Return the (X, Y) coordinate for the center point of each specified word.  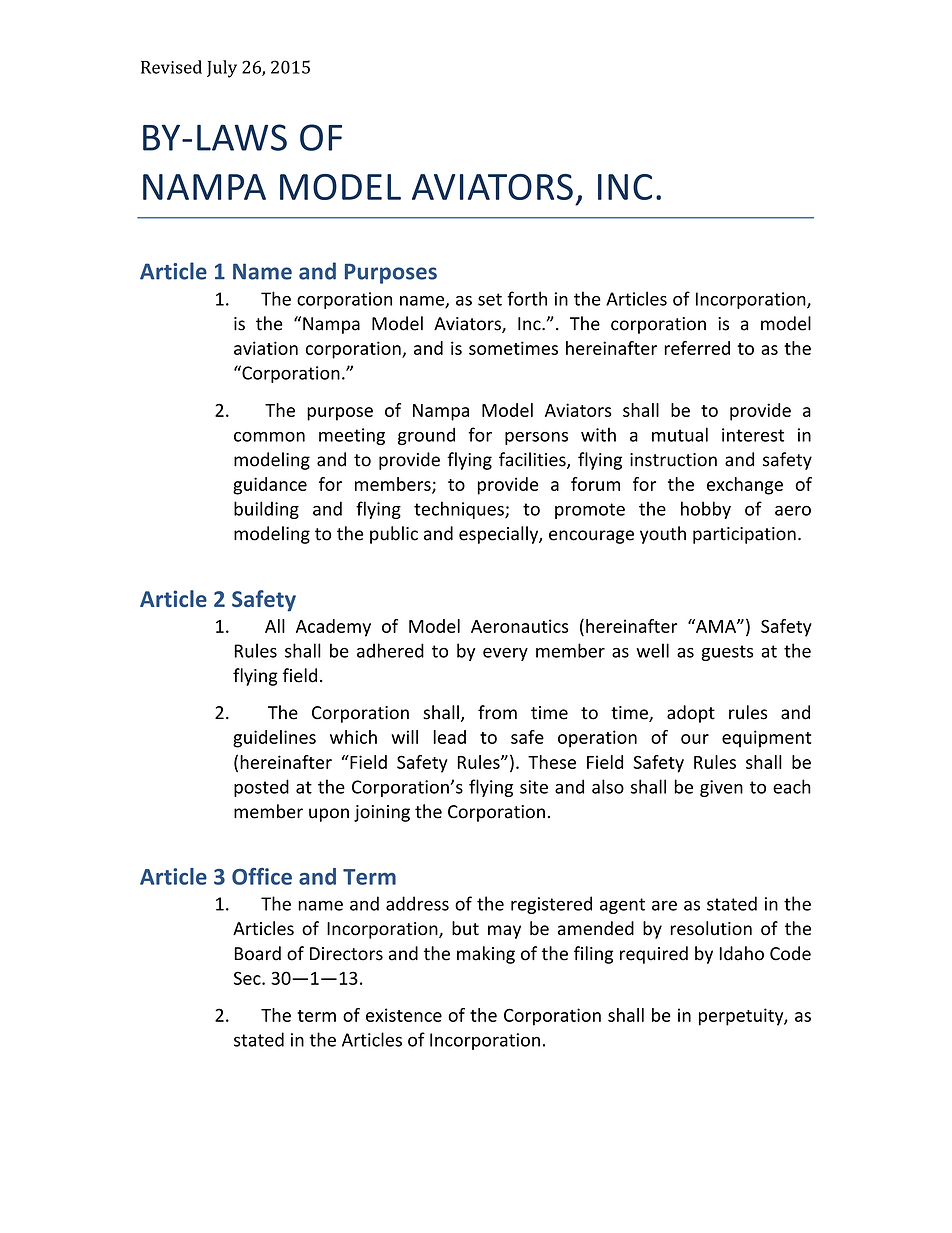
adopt (691, 714)
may (504, 932)
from (497, 712)
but (465, 928)
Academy (333, 628)
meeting (352, 436)
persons (536, 438)
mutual (680, 434)
